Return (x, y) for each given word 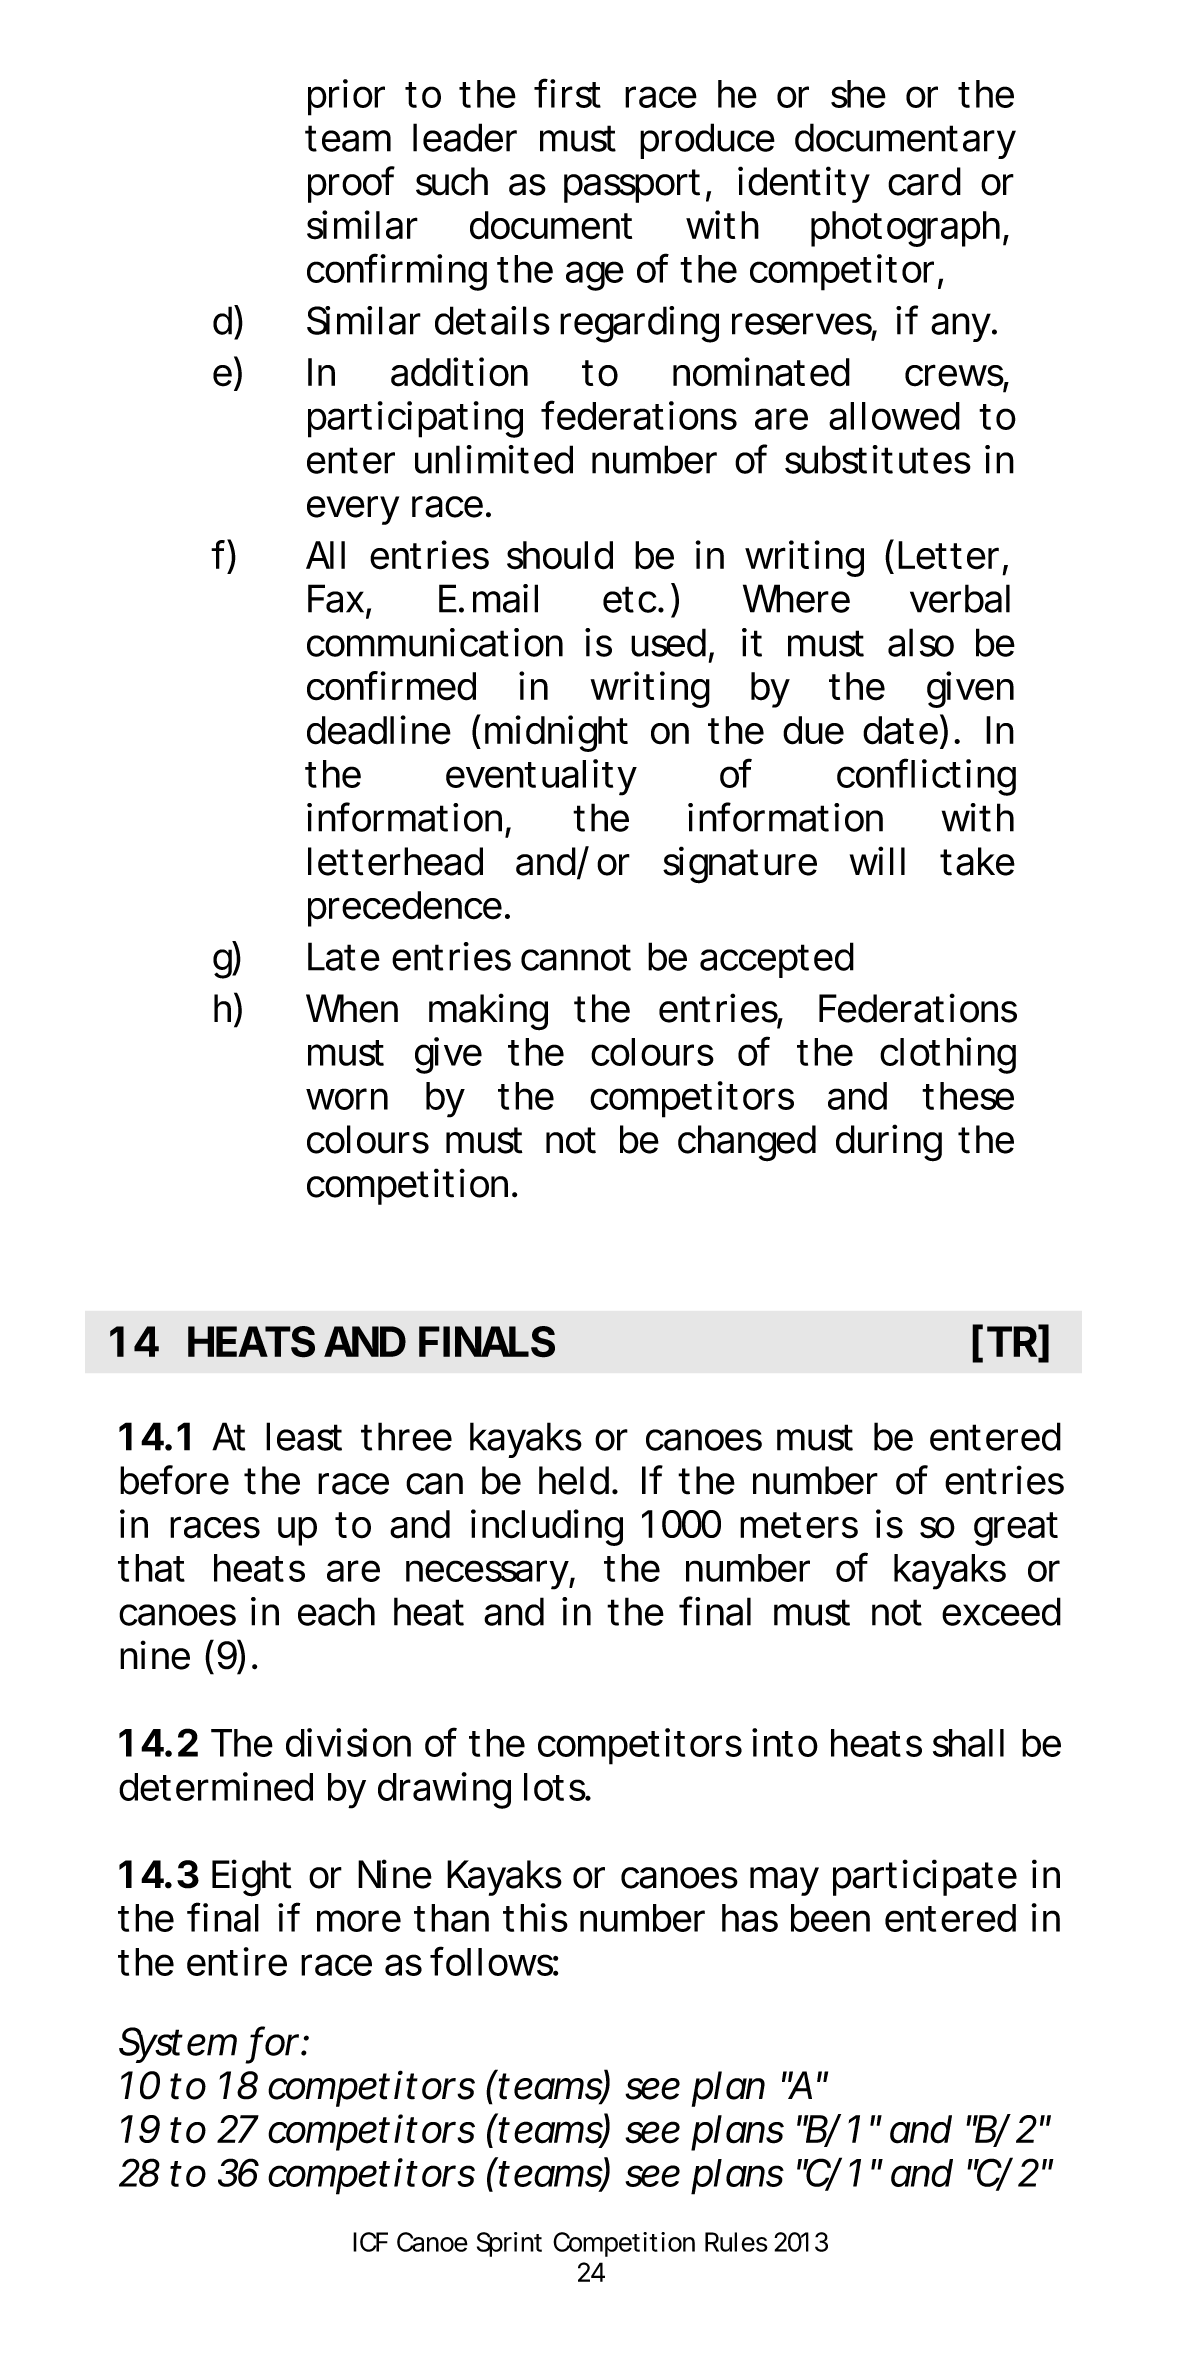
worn (347, 1099)
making (488, 1012)
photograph (905, 229)
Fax (336, 598)
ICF (370, 2242)
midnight (556, 733)
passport (632, 186)
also (921, 642)
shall (968, 1743)
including (547, 1527)
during (889, 1143)
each (336, 1611)
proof (351, 184)
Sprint (509, 2244)
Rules (736, 2242)
